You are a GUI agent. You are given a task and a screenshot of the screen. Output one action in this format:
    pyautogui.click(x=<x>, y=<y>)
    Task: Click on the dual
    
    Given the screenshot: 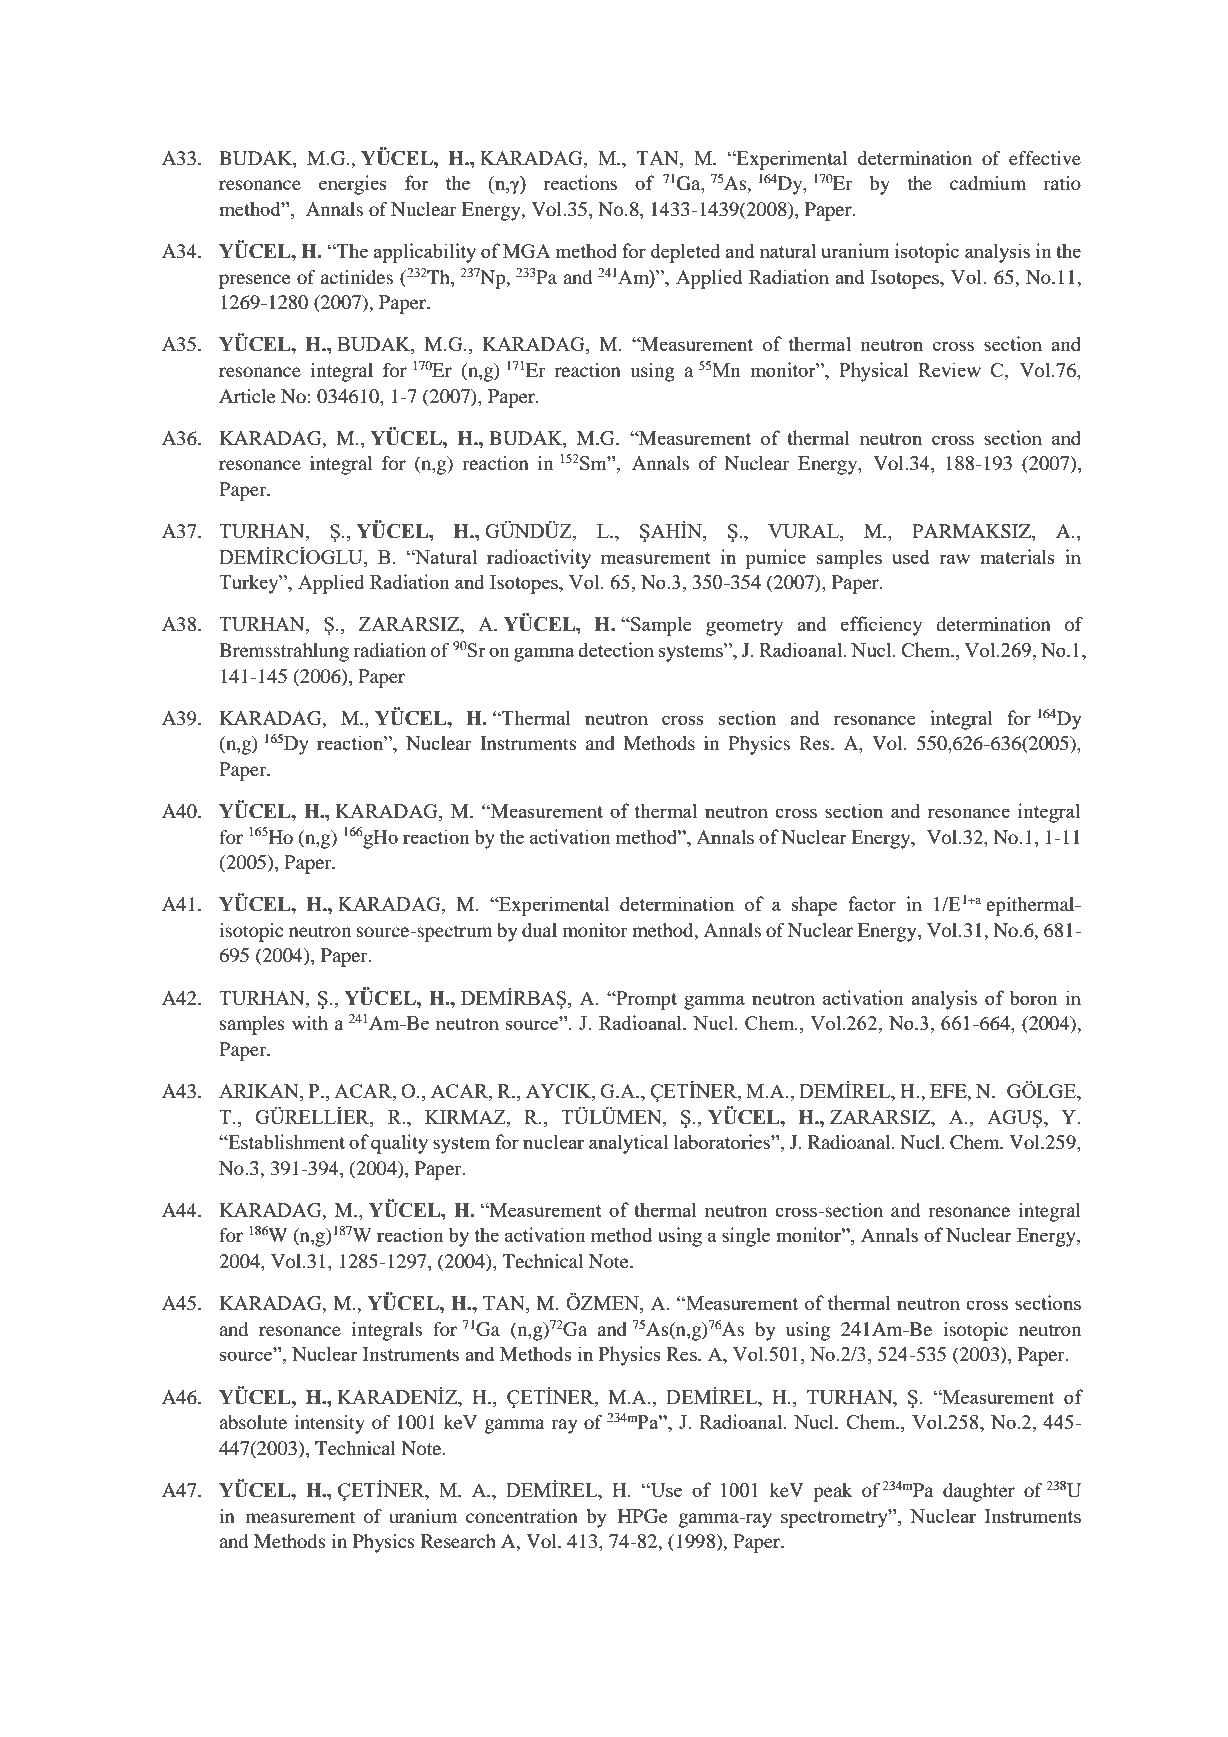 What is the action you would take?
    pyautogui.click(x=539, y=930)
